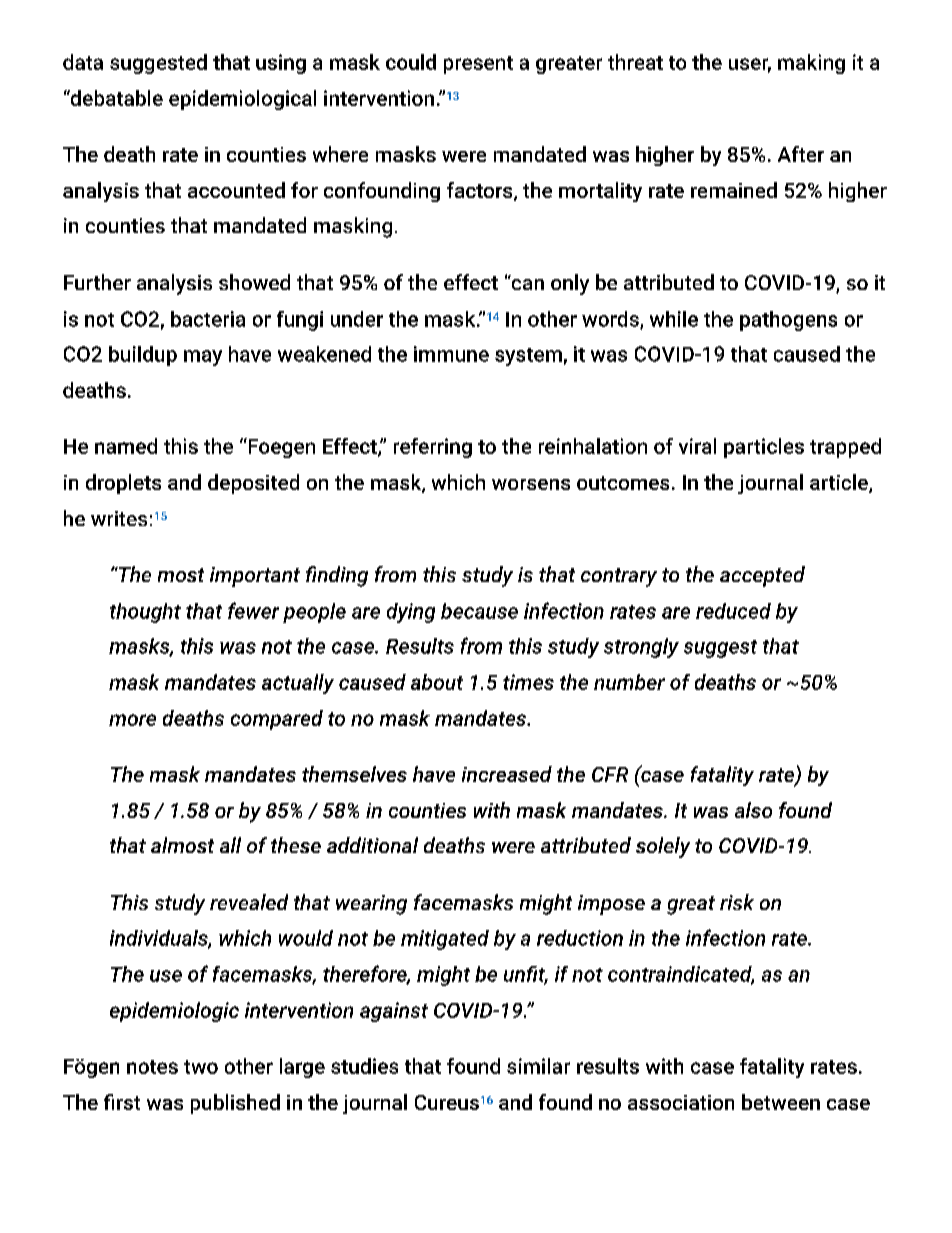 The image size is (952, 1233). What do you see at coordinates (781, 1102) in the screenshot?
I see `between` at bounding box center [781, 1102].
